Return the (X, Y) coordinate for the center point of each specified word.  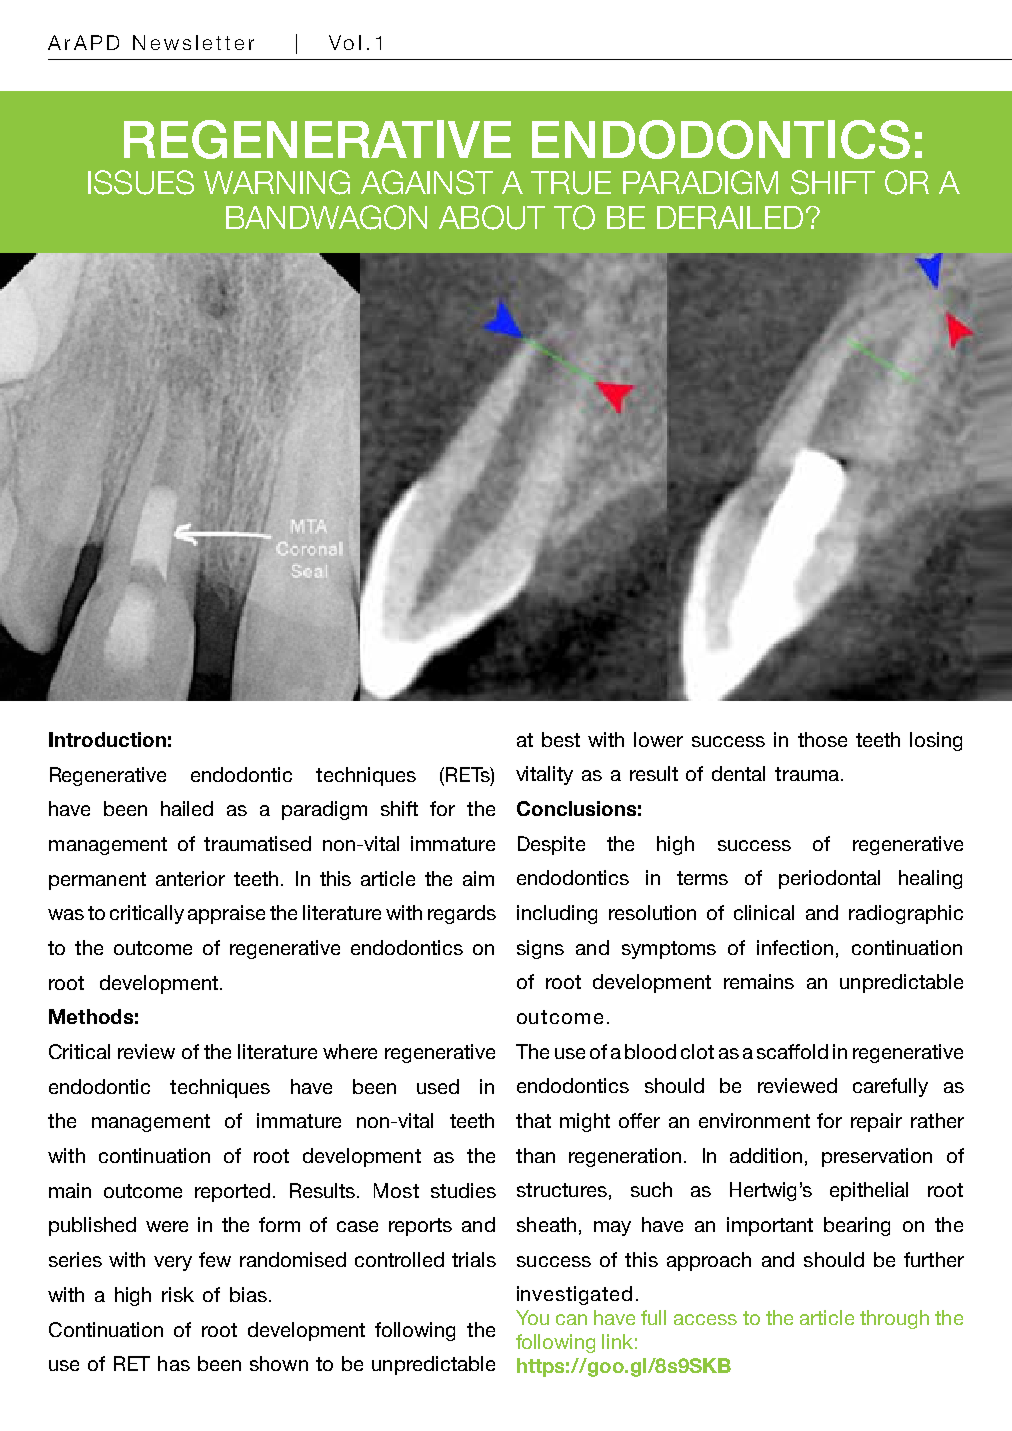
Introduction (107, 739)
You (532, 1317)
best (561, 739)
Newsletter (193, 42)
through (894, 1319)
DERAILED (730, 217)
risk (178, 1294)
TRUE (571, 183)
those (822, 739)
